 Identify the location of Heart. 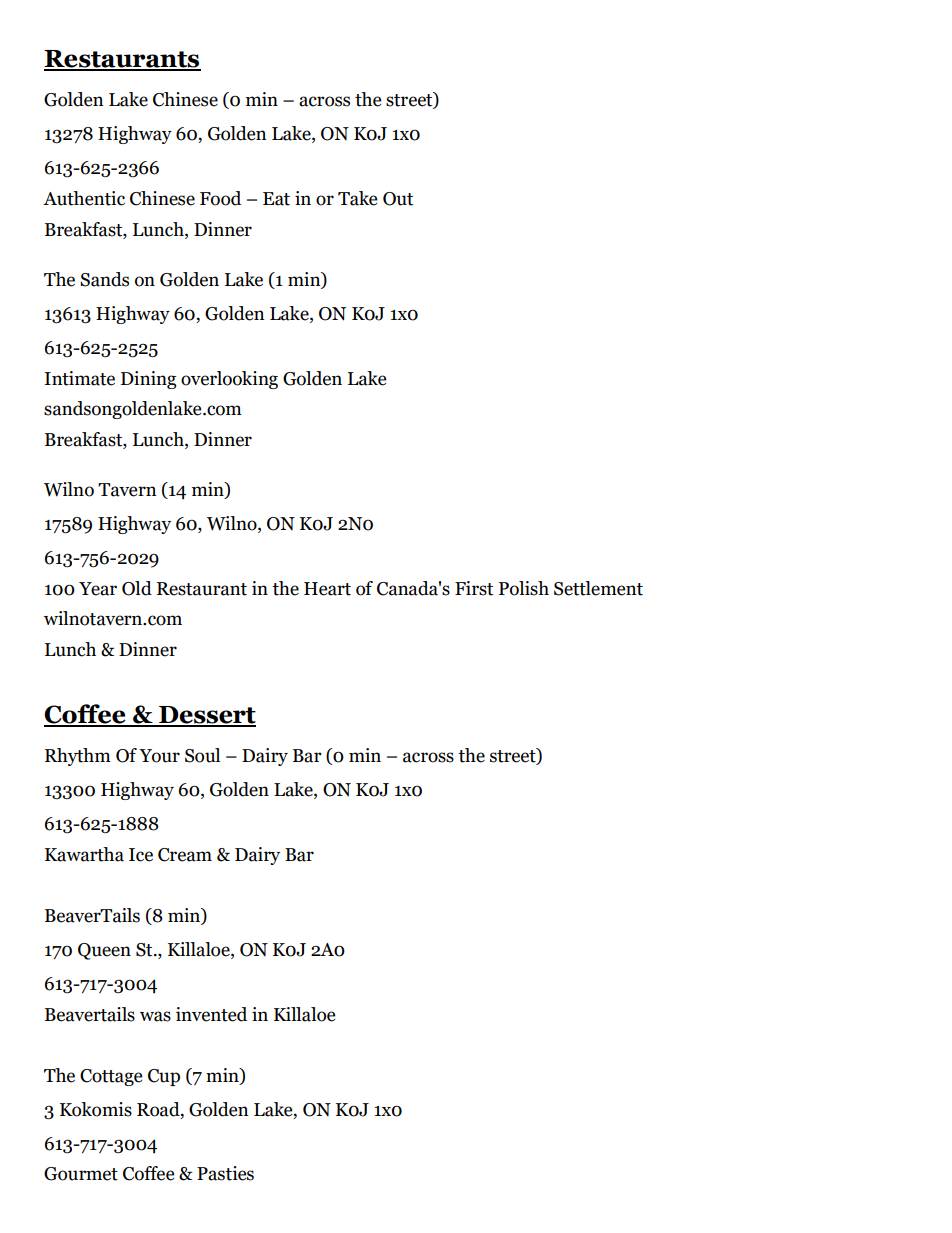
(327, 589).
